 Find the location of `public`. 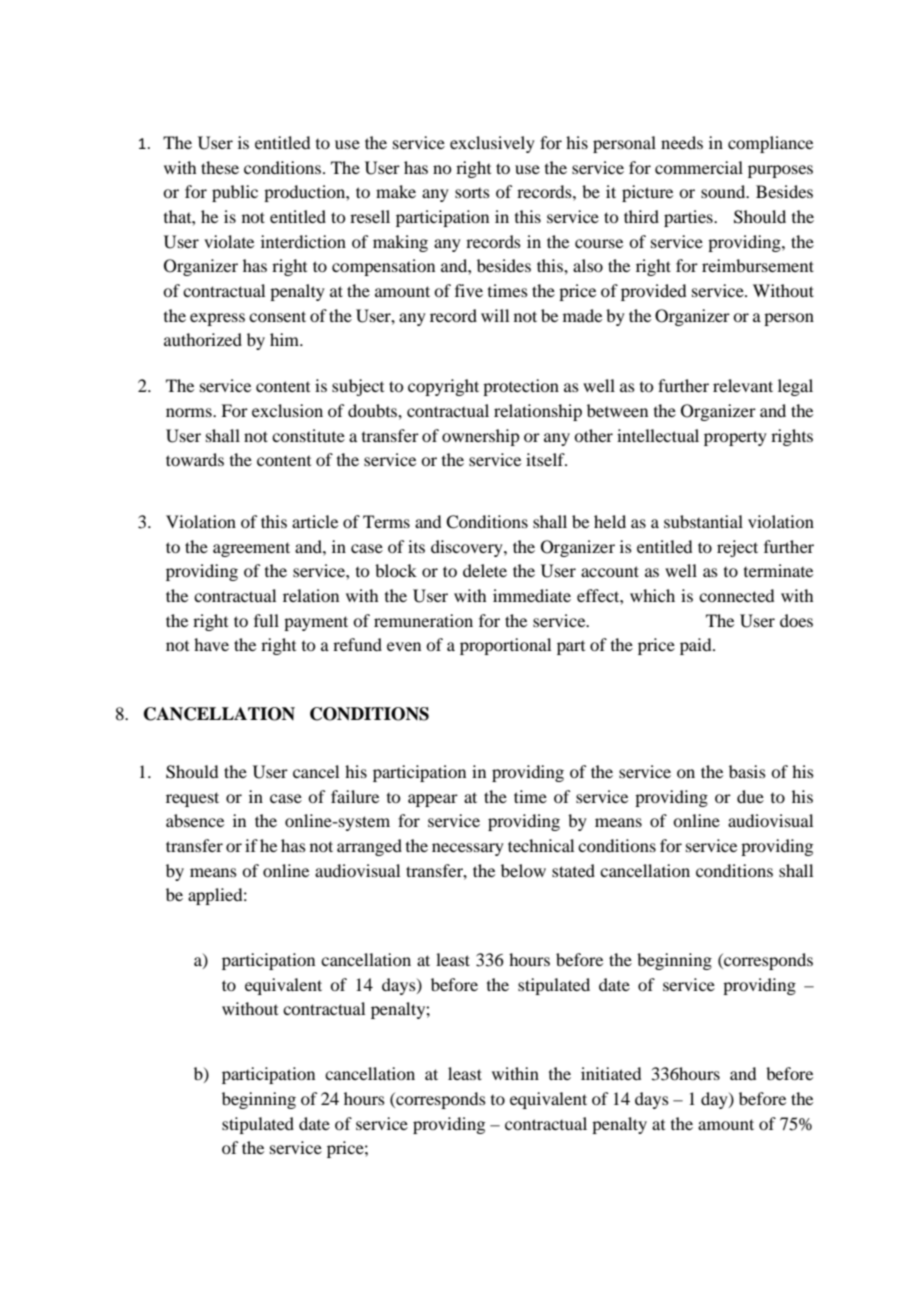

public is located at coordinates (235, 193).
